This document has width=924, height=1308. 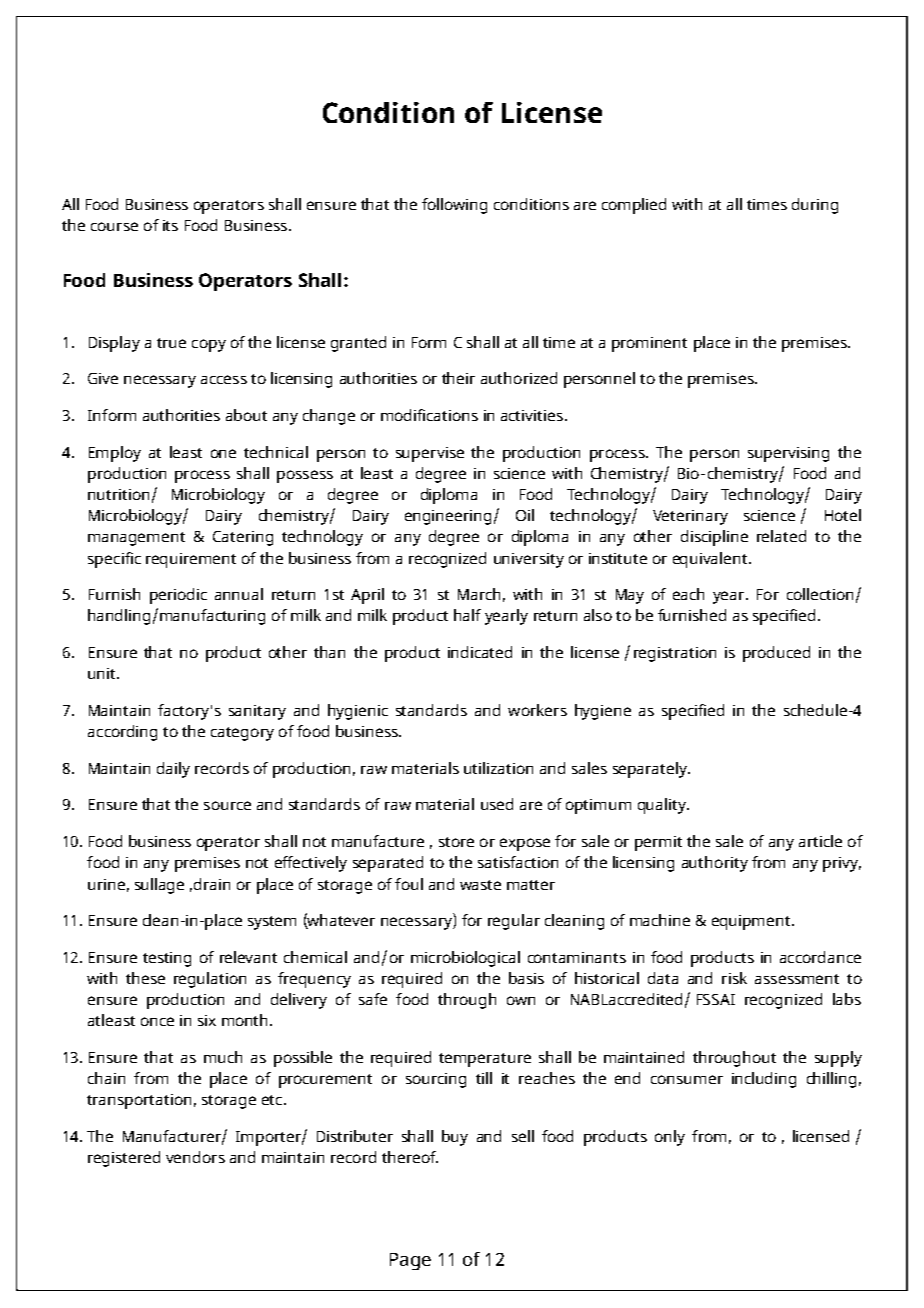 I want to click on vendors, so click(x=195, y=1157).
